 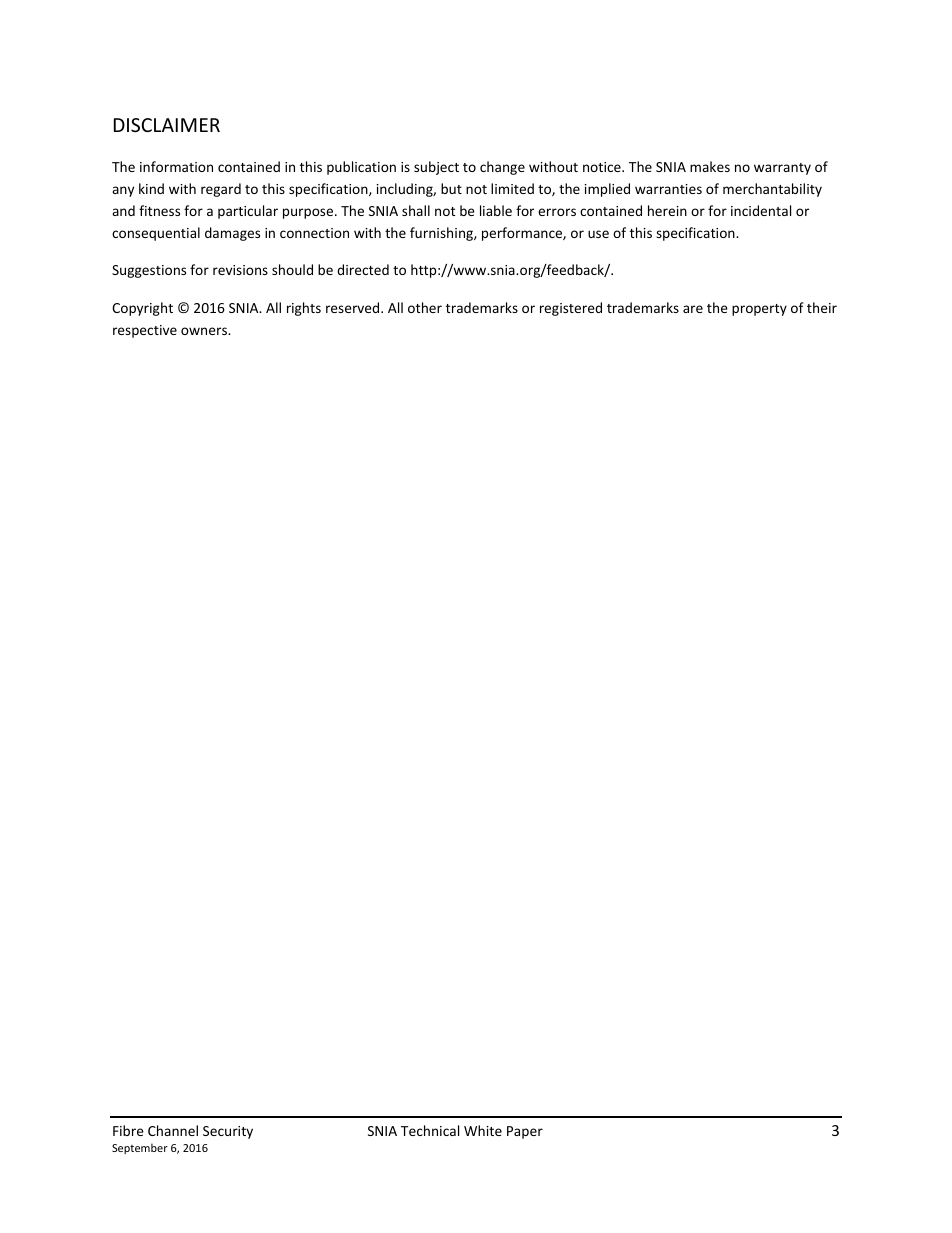 I want to click on change, so click(x=502, y=168).
